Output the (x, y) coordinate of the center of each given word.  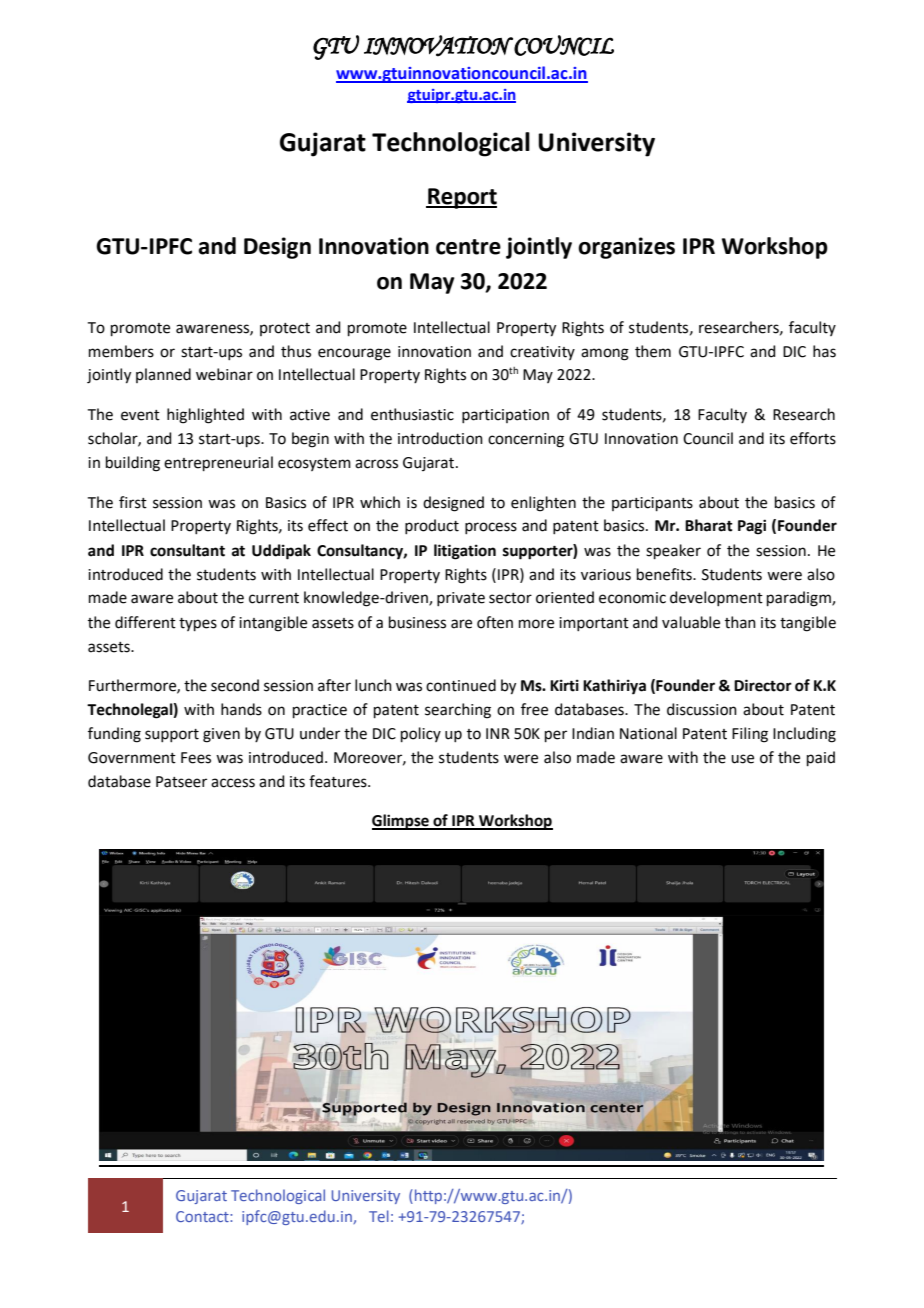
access (233, 783)
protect (285, 329)
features (339, 781)
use (742, 759)
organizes (626, 248)
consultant (187, 550)
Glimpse (401, 822)
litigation (465, 552)
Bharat (709, 525)
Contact (203, 1216)
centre (468, 247)
